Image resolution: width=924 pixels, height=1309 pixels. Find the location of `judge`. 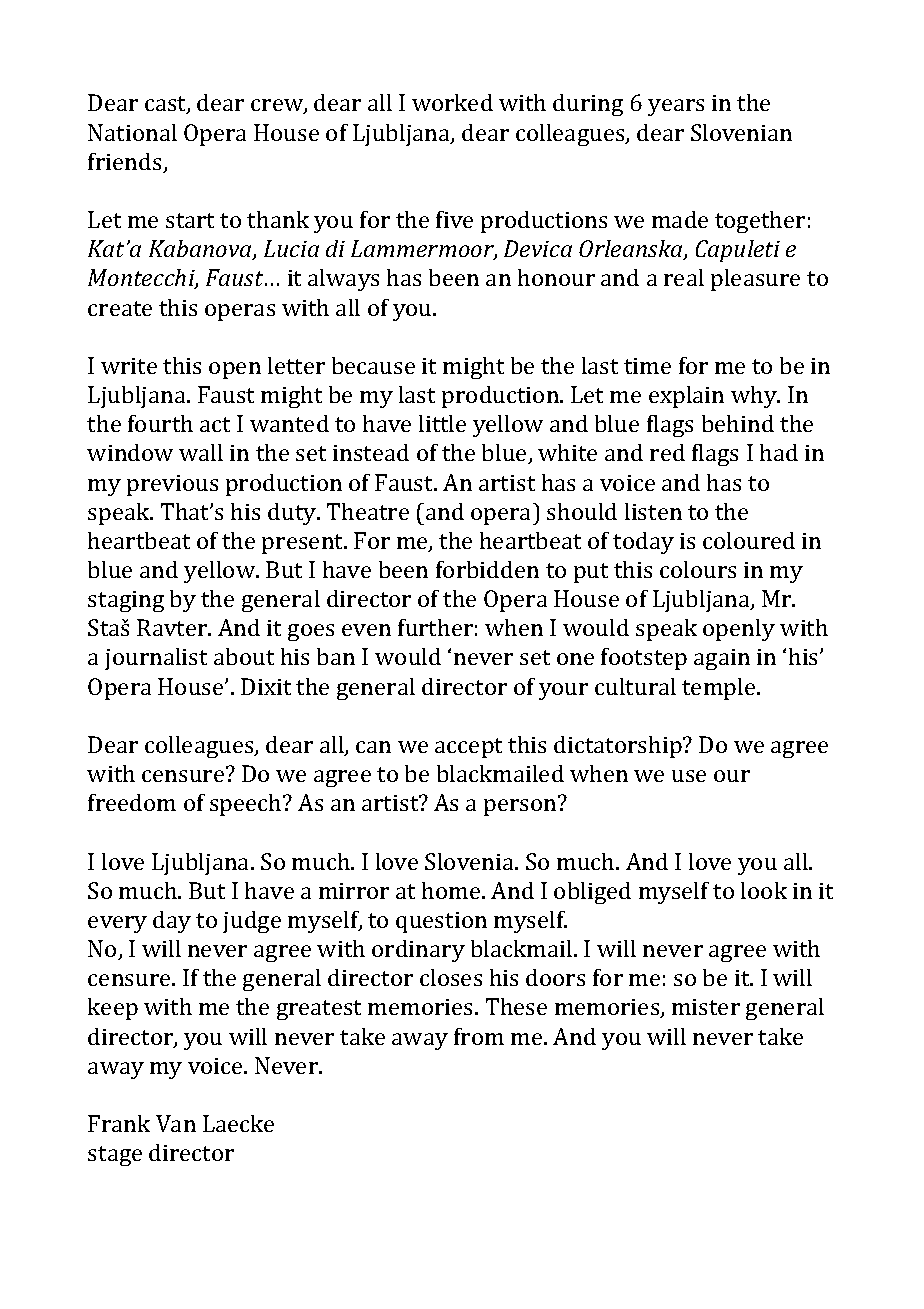

judge is located at coordinates (252, 922).
